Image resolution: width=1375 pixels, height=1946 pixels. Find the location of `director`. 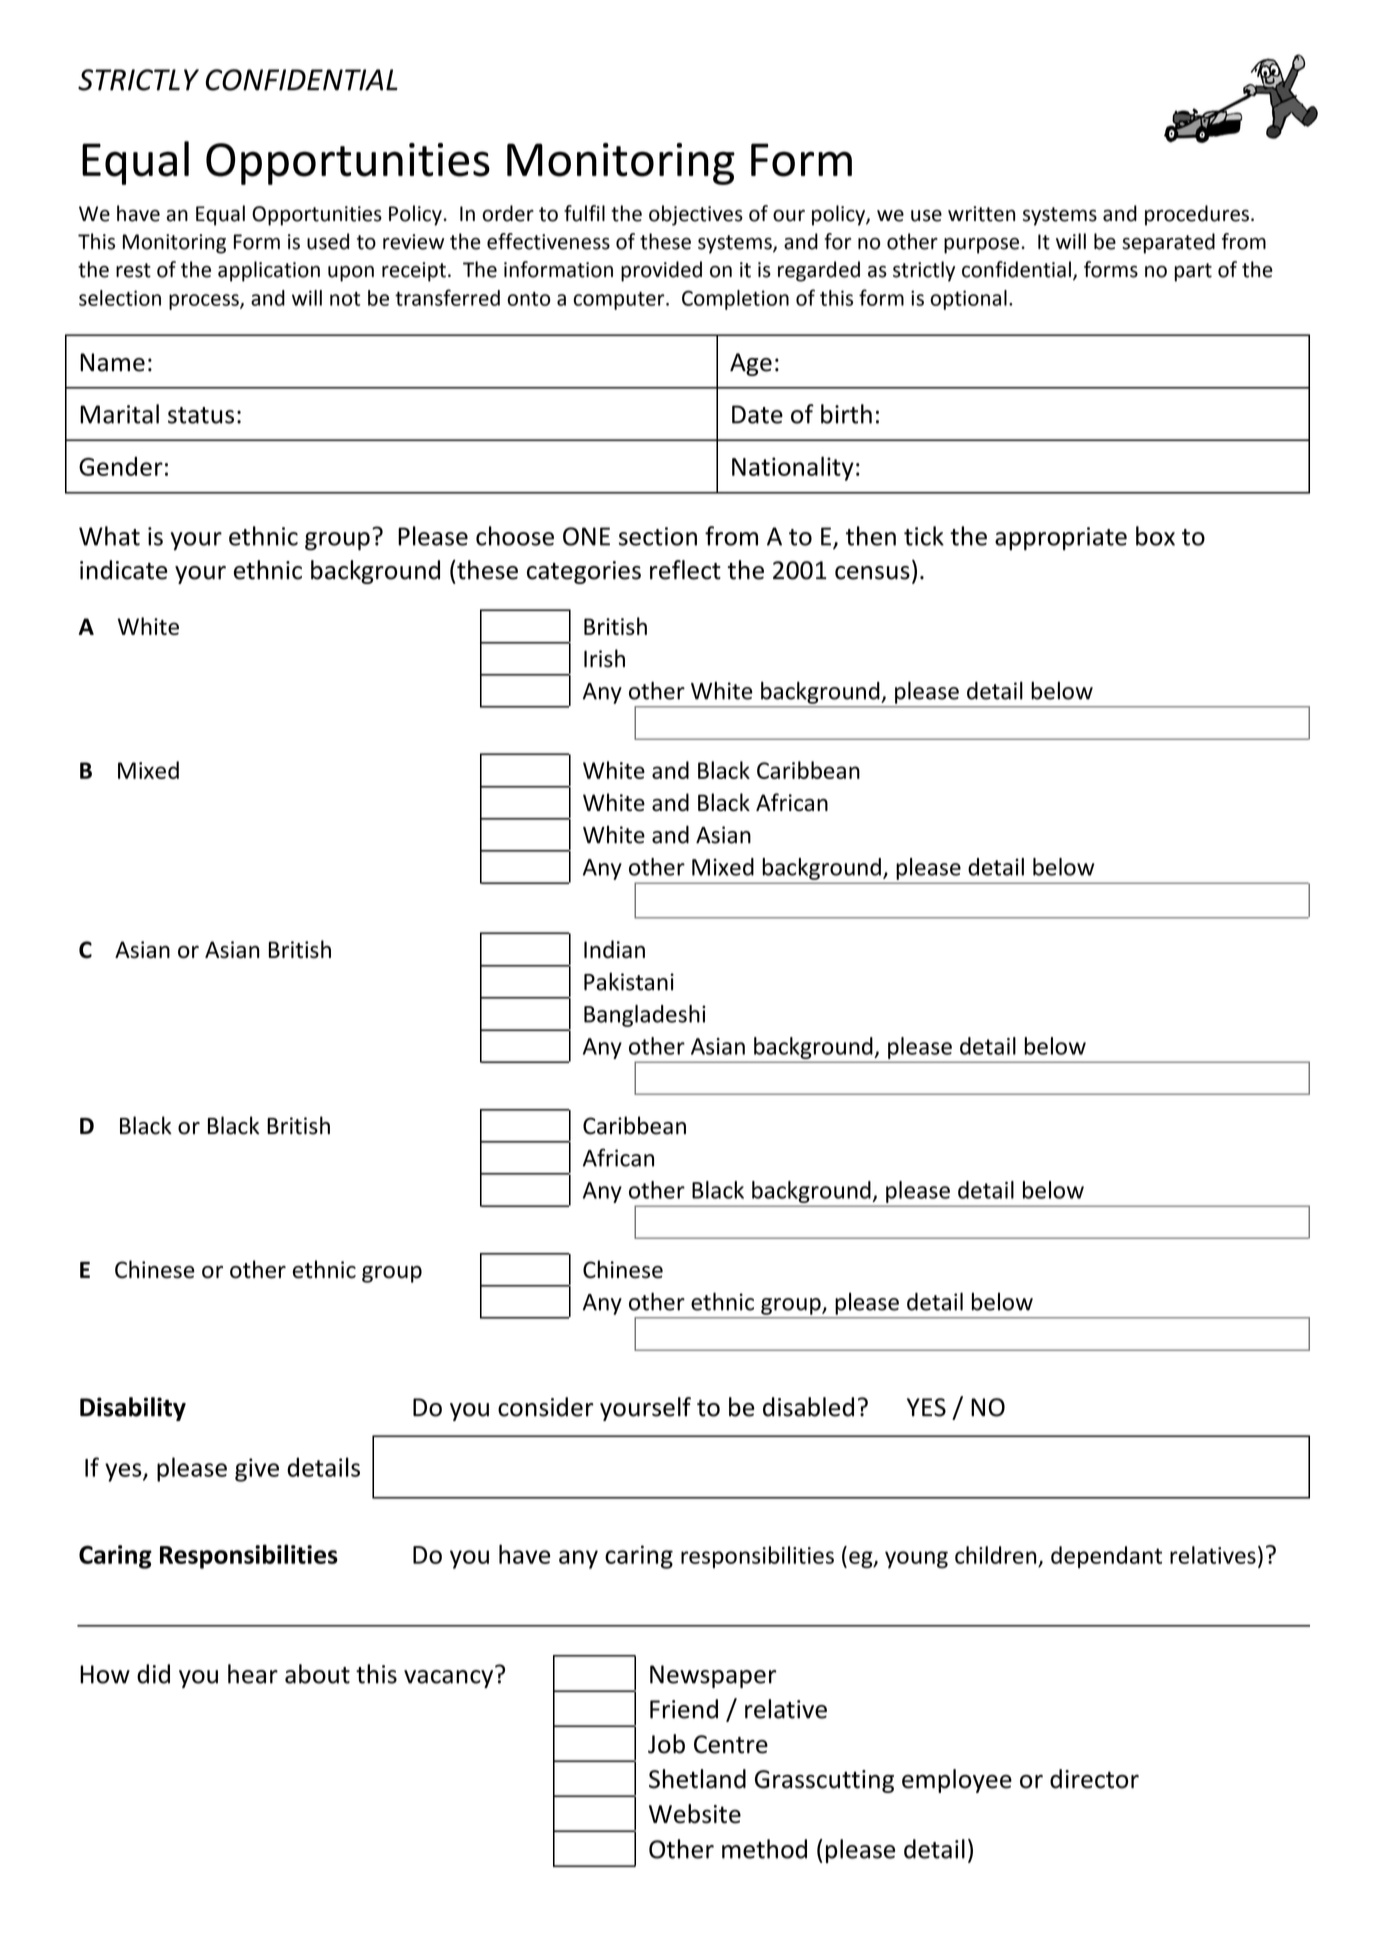

director is located at coordinates (1094, 1779).
